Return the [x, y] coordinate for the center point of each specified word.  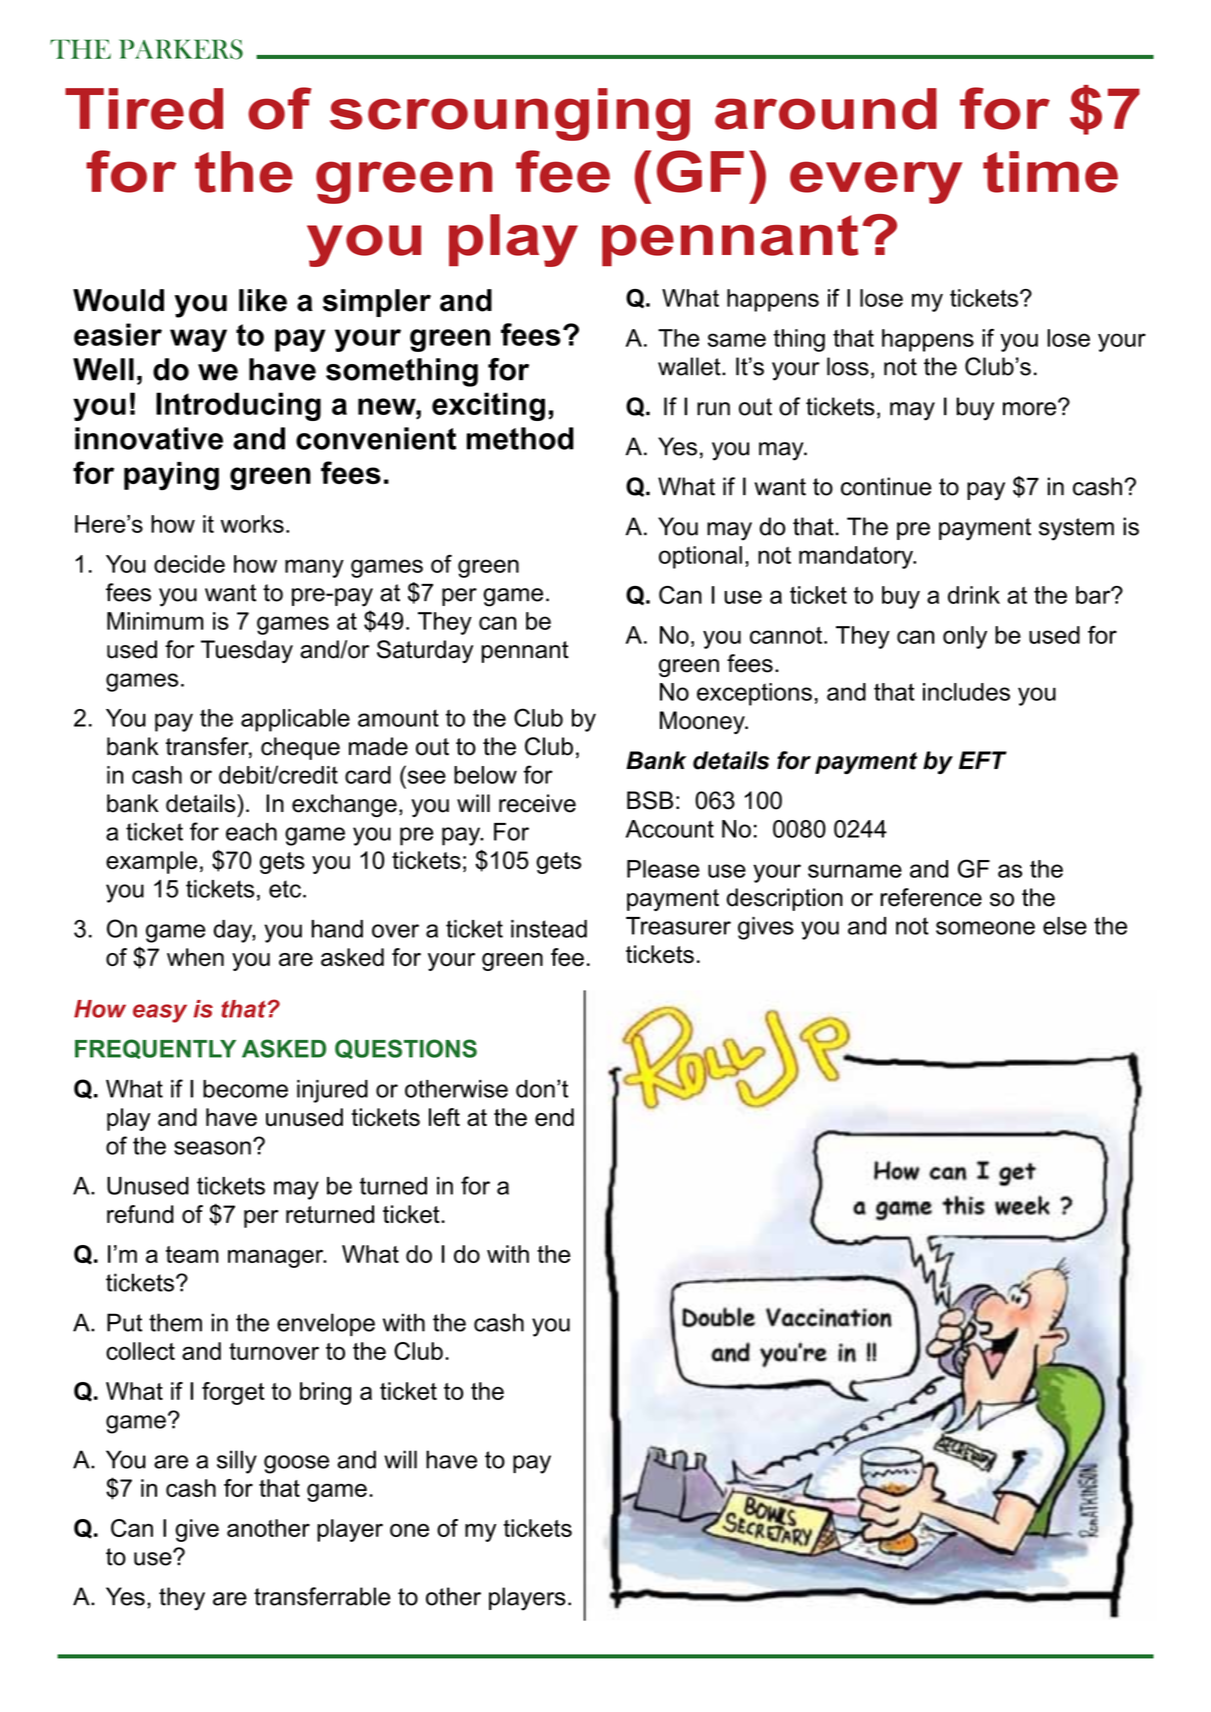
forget [233, 1393]
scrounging [510, 114]
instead [549, 929]
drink [974, 595]
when [195, 957]
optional [700, 557]
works [252, 524]
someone [985, 928]
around [826, 109]
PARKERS [181, 49]
